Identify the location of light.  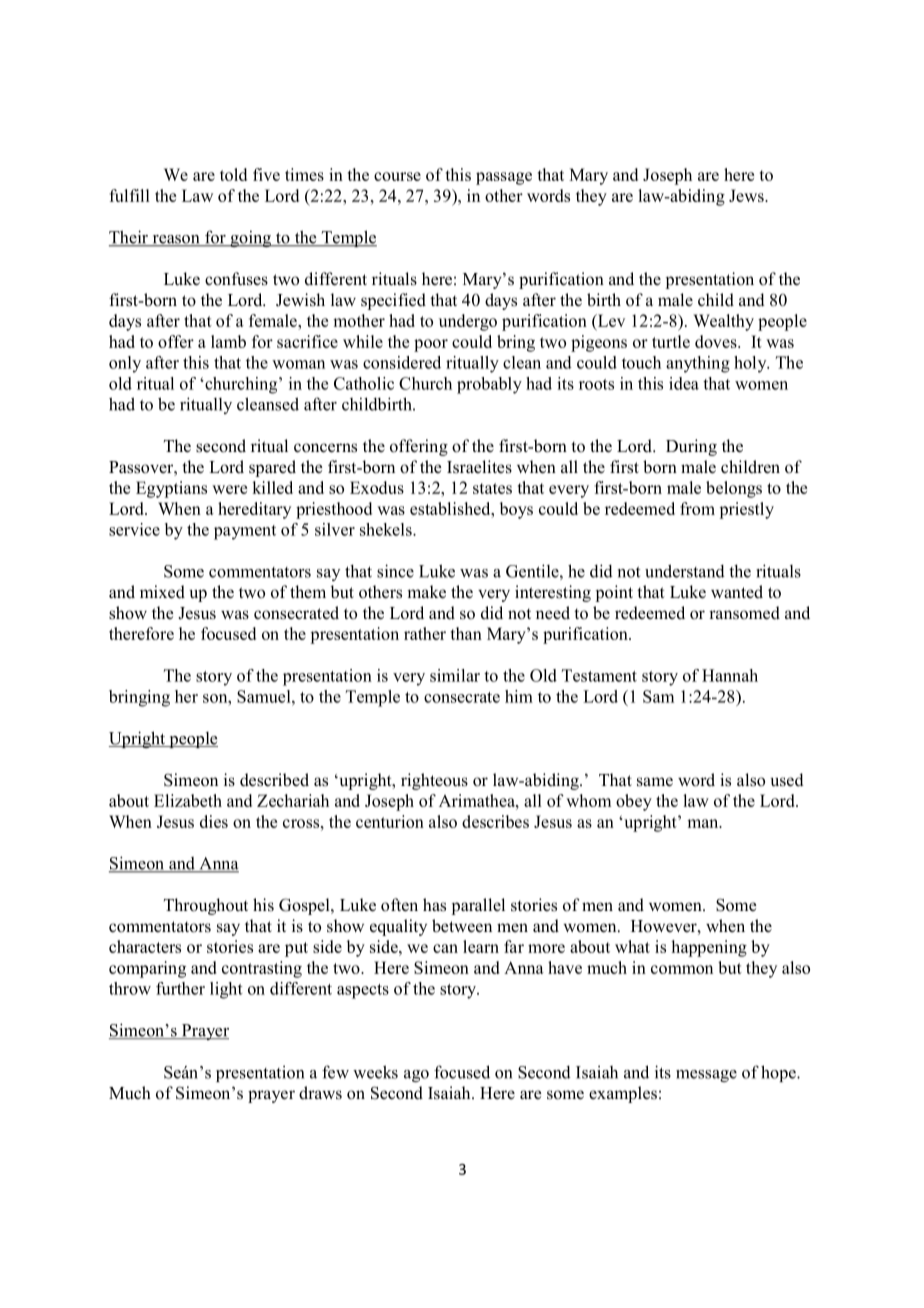
(226, 990).
